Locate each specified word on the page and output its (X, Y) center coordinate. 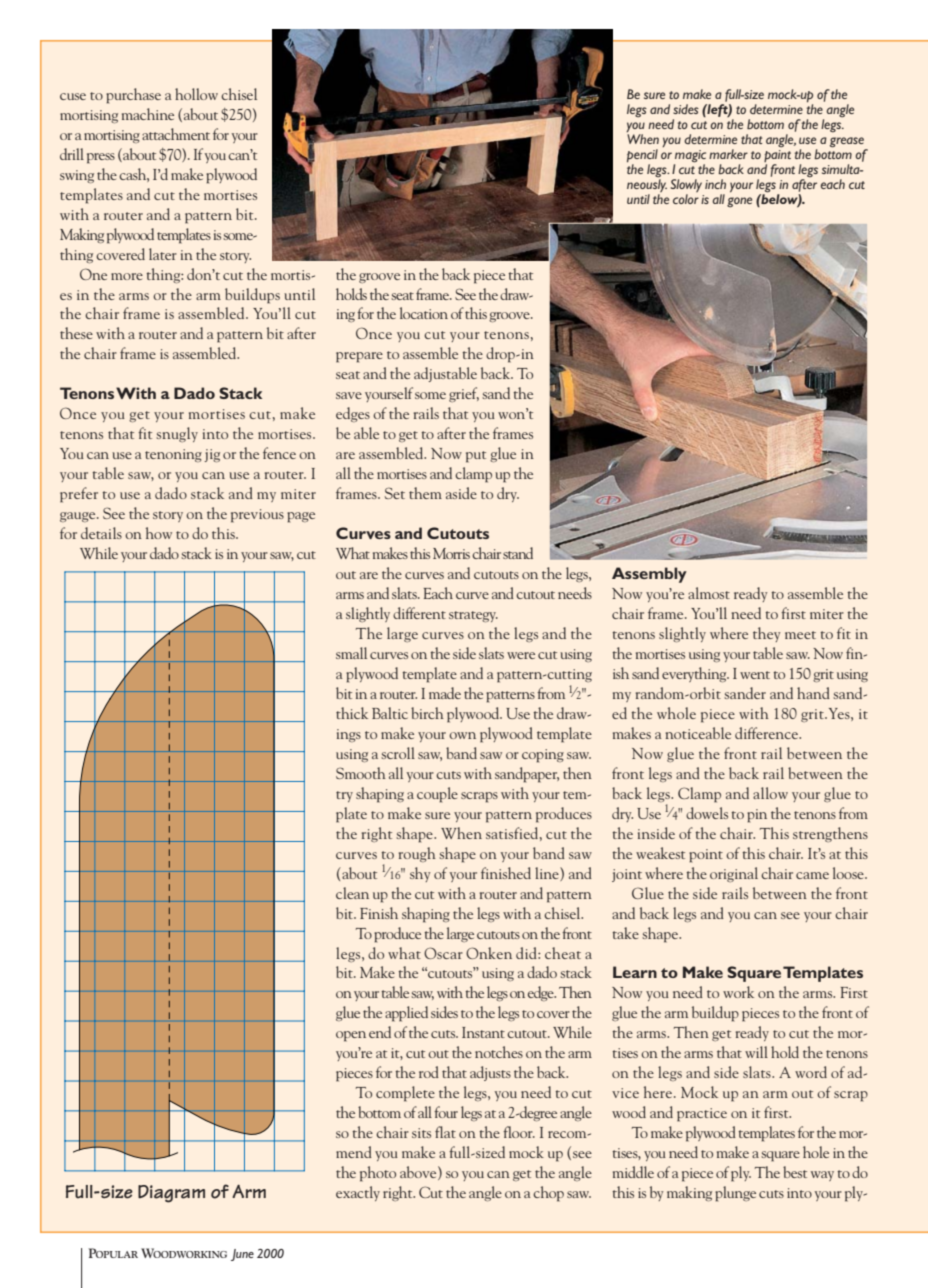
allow (770, 793)
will (756, 1052)
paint (777, 156)
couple (437, 795)
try (344, 796)
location (424, 313)
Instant (483, 1032)
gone (739, 202)
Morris (451, 553)
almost (709, 593)
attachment (176, 134)
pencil (642, 155)
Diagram (171, 1194)
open (351, 1036)
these (76, 333)
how (159, 533)
